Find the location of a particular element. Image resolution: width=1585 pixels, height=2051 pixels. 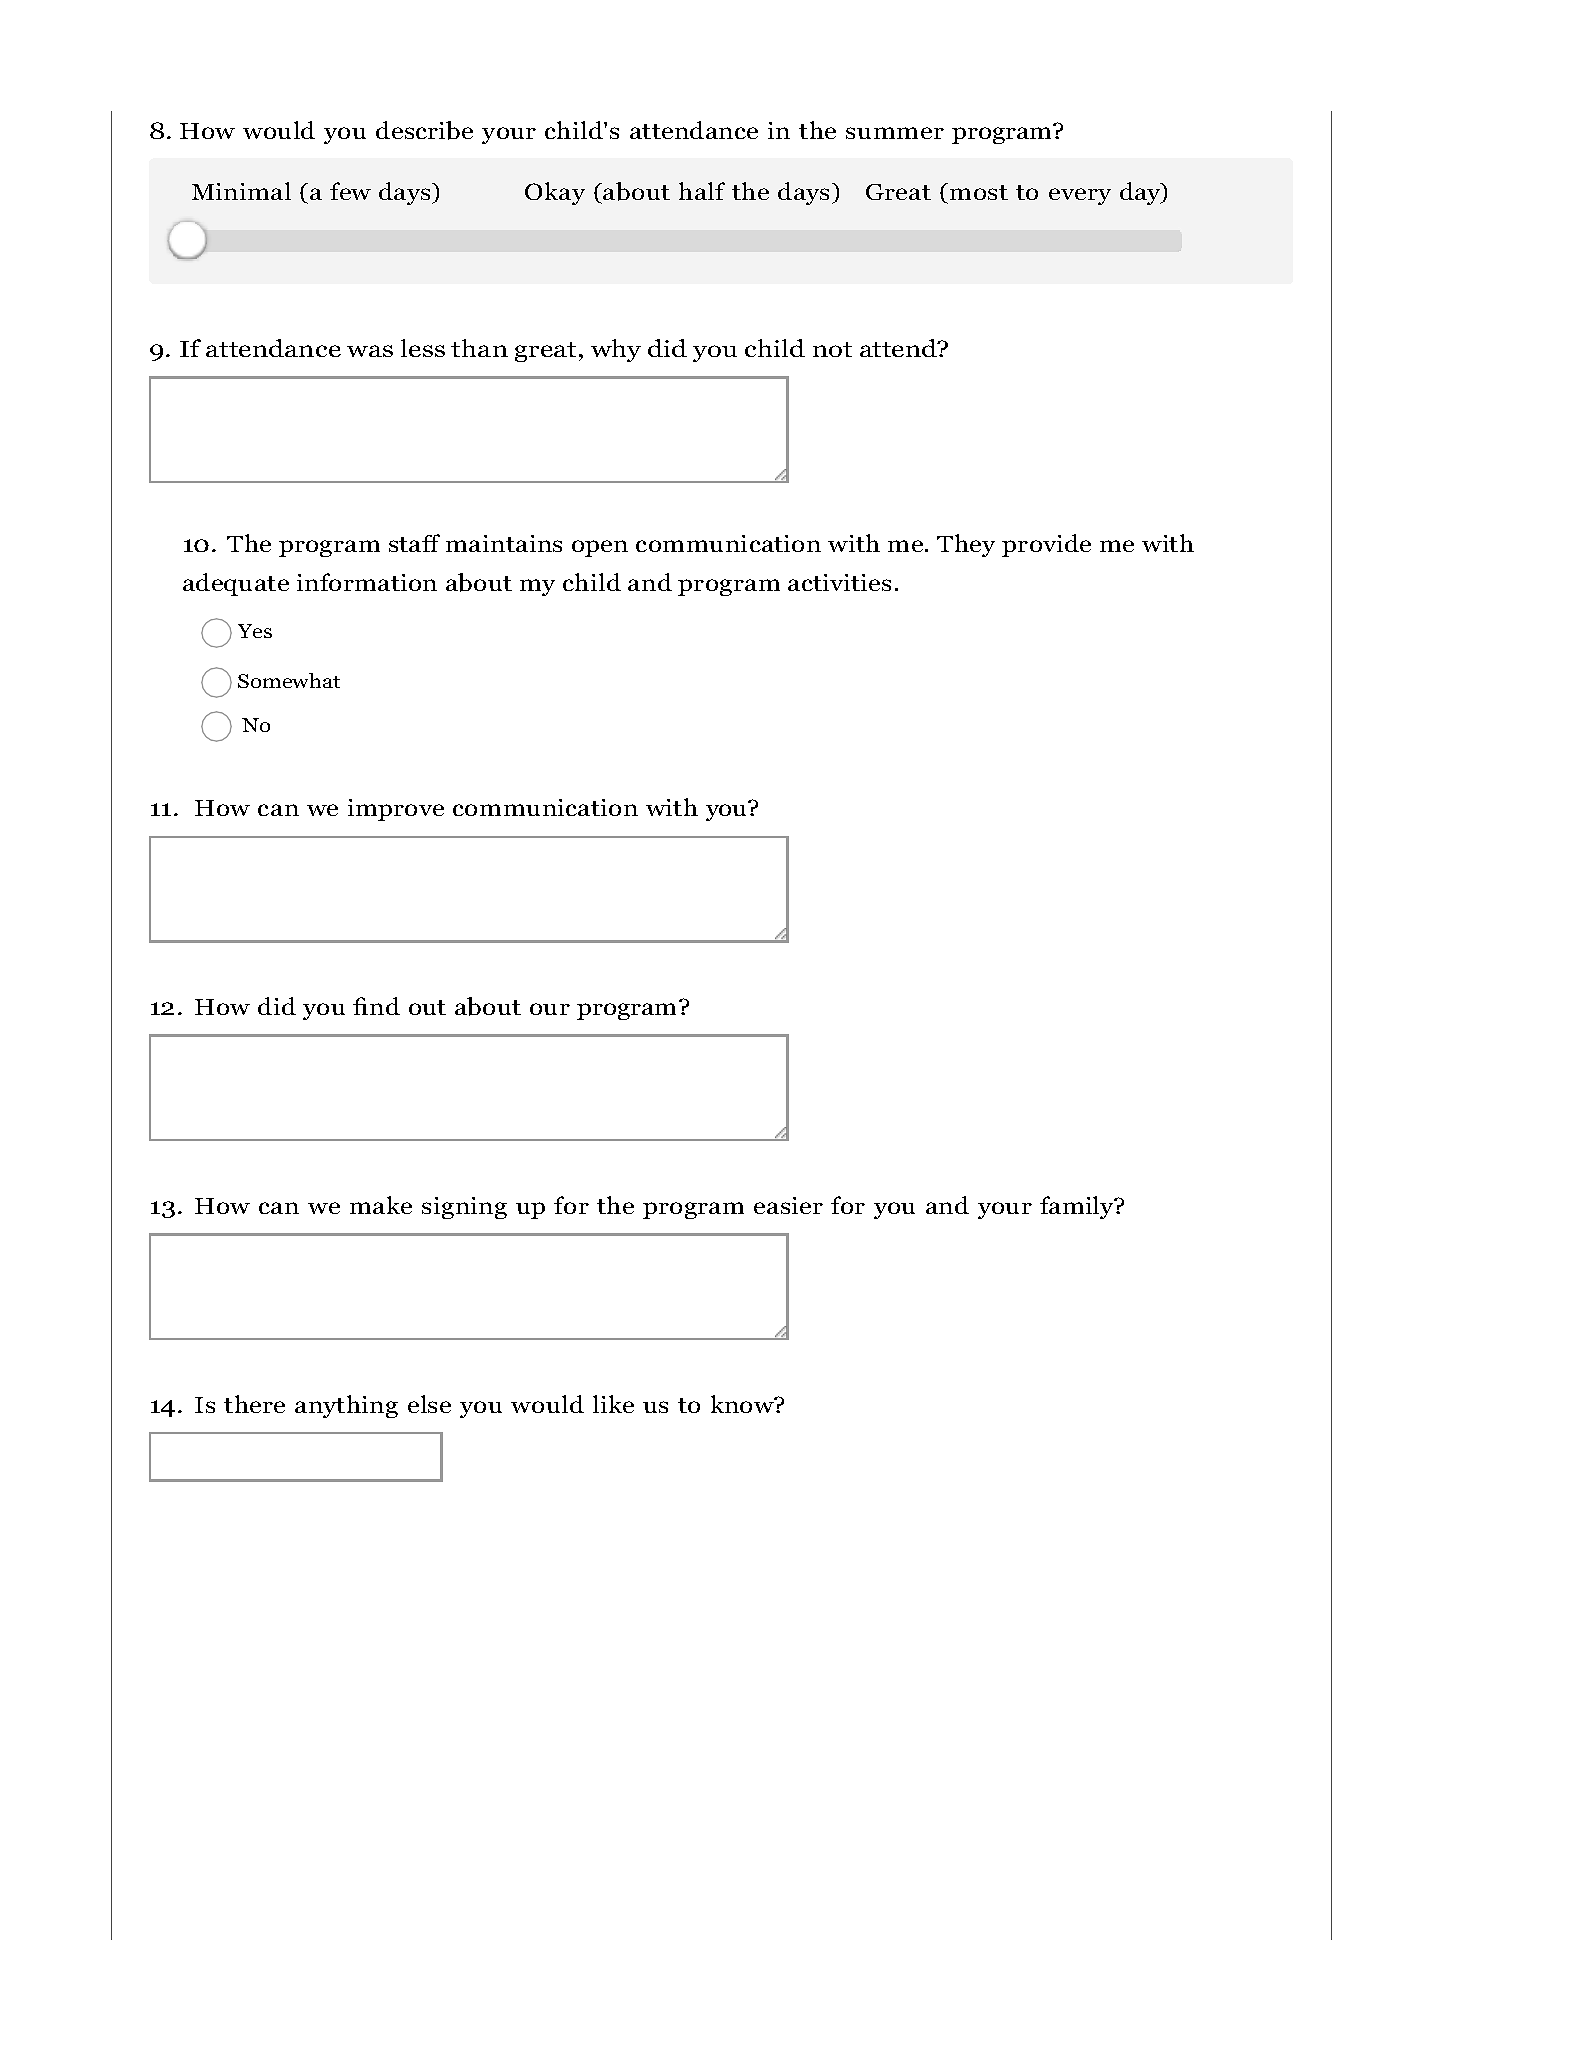

anything is located at coordinates (346, 1406).
